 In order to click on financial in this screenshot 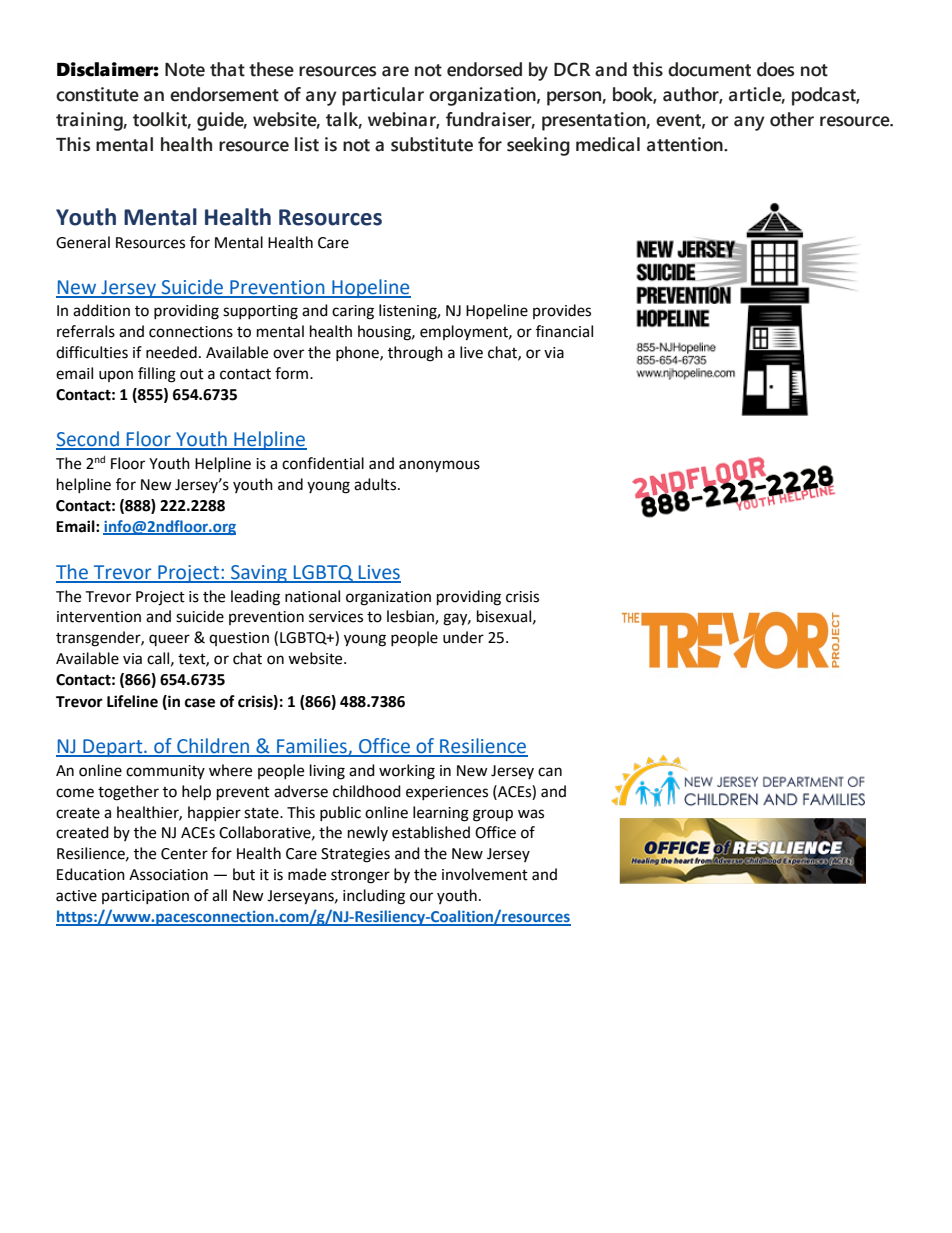, I will do `click(564, 331)`.
